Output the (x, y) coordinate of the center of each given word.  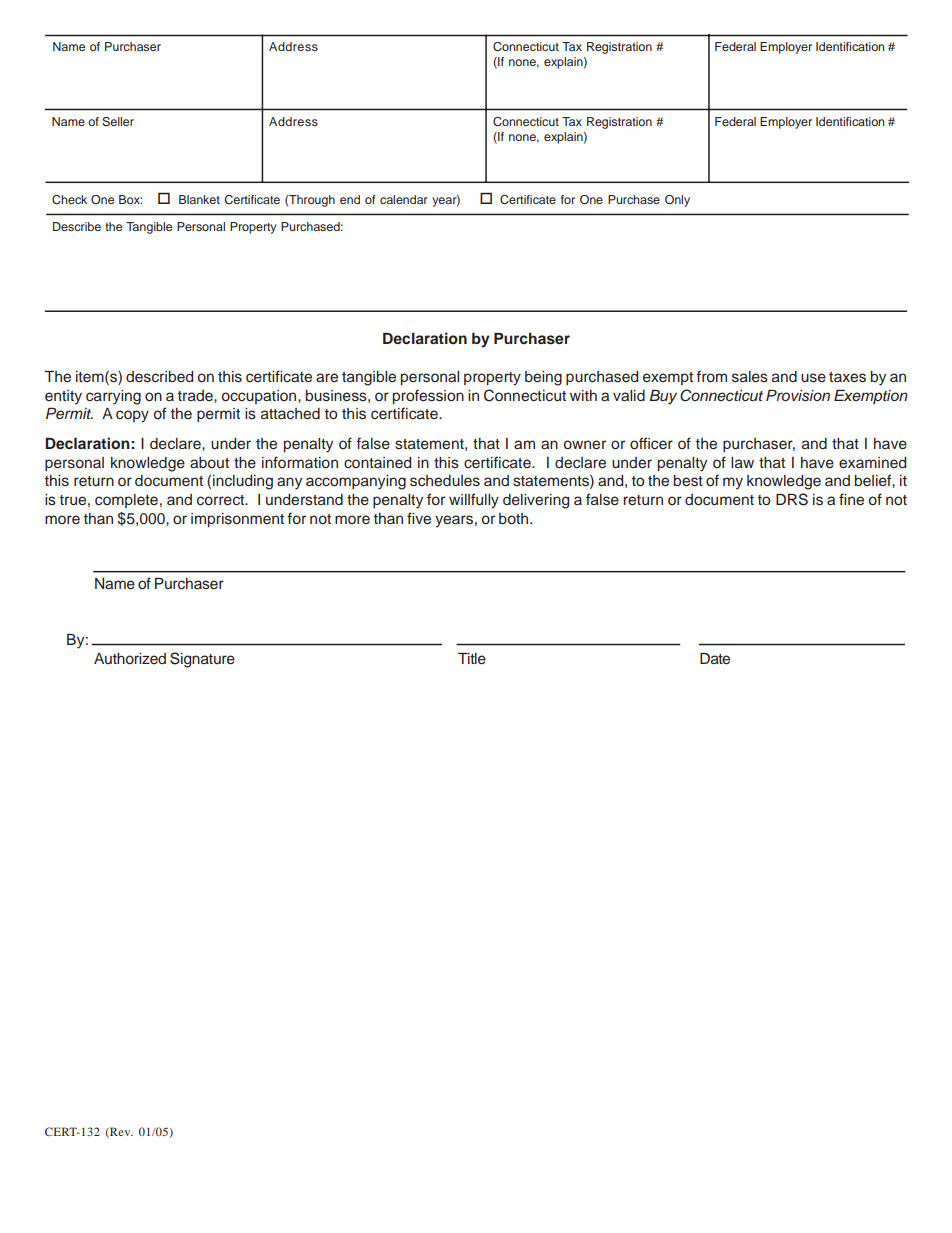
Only (677, 201)
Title (472, 659)
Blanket (199, 199)
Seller (118, 122)
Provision (798, 396)
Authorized (130, 658)
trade (196, 395)
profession (428, 397)
